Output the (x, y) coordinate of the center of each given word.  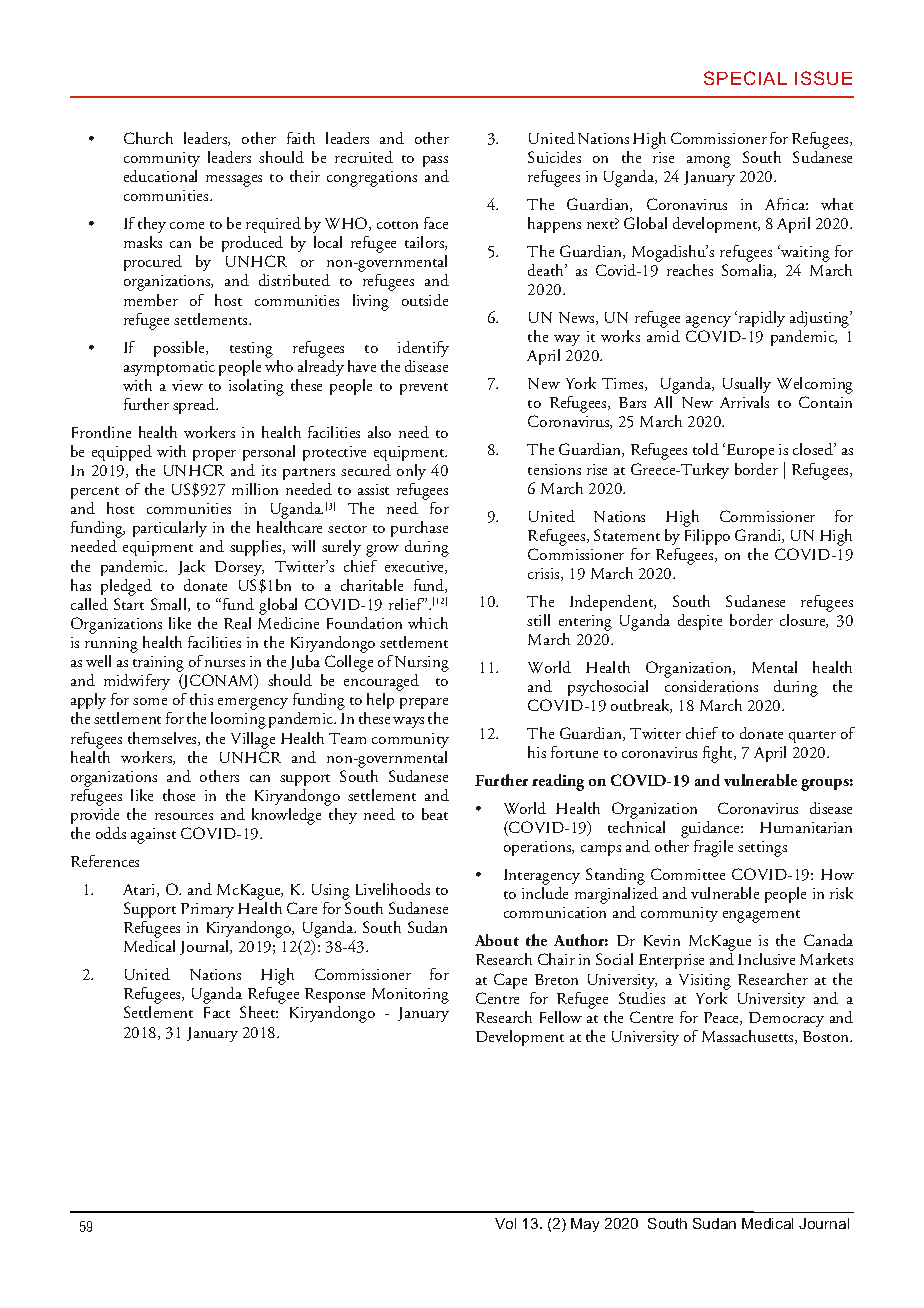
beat (435, 814)
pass (435, 161)
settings (762, 849)
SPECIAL (745, 78)
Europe (750, 451)
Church (148, 138)
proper (214, 455)
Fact (217, 1012)
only (411, 472)
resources (184, 816)
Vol (505, 1223)
